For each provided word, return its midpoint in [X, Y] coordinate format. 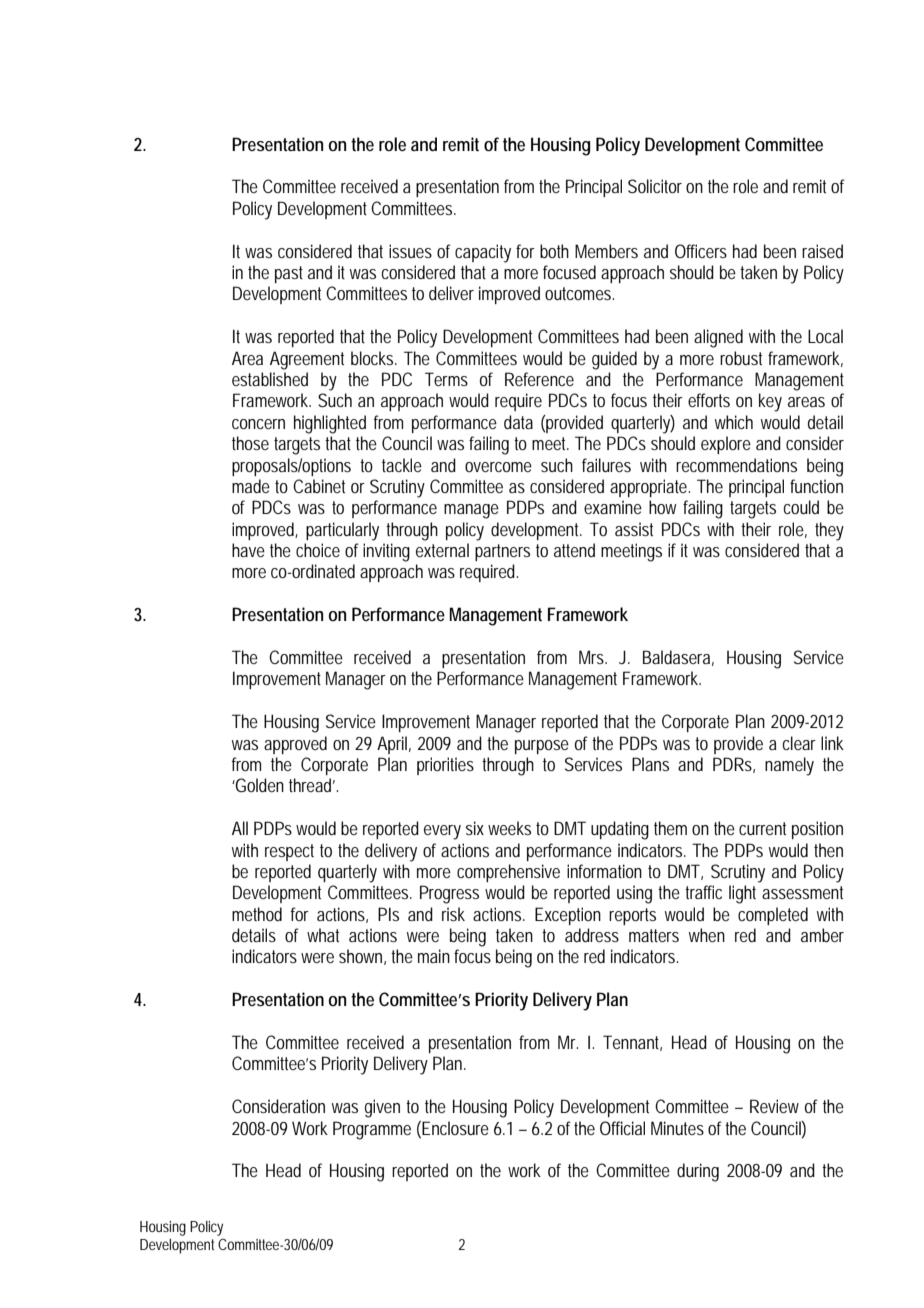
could [801, 507]
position [817, 830]
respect [289, 852]
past [289, 274]
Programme [372, 1130]
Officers [701, 251]
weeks [509, 828]
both [554, 251]
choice [318, 550]
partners [502, 552]
